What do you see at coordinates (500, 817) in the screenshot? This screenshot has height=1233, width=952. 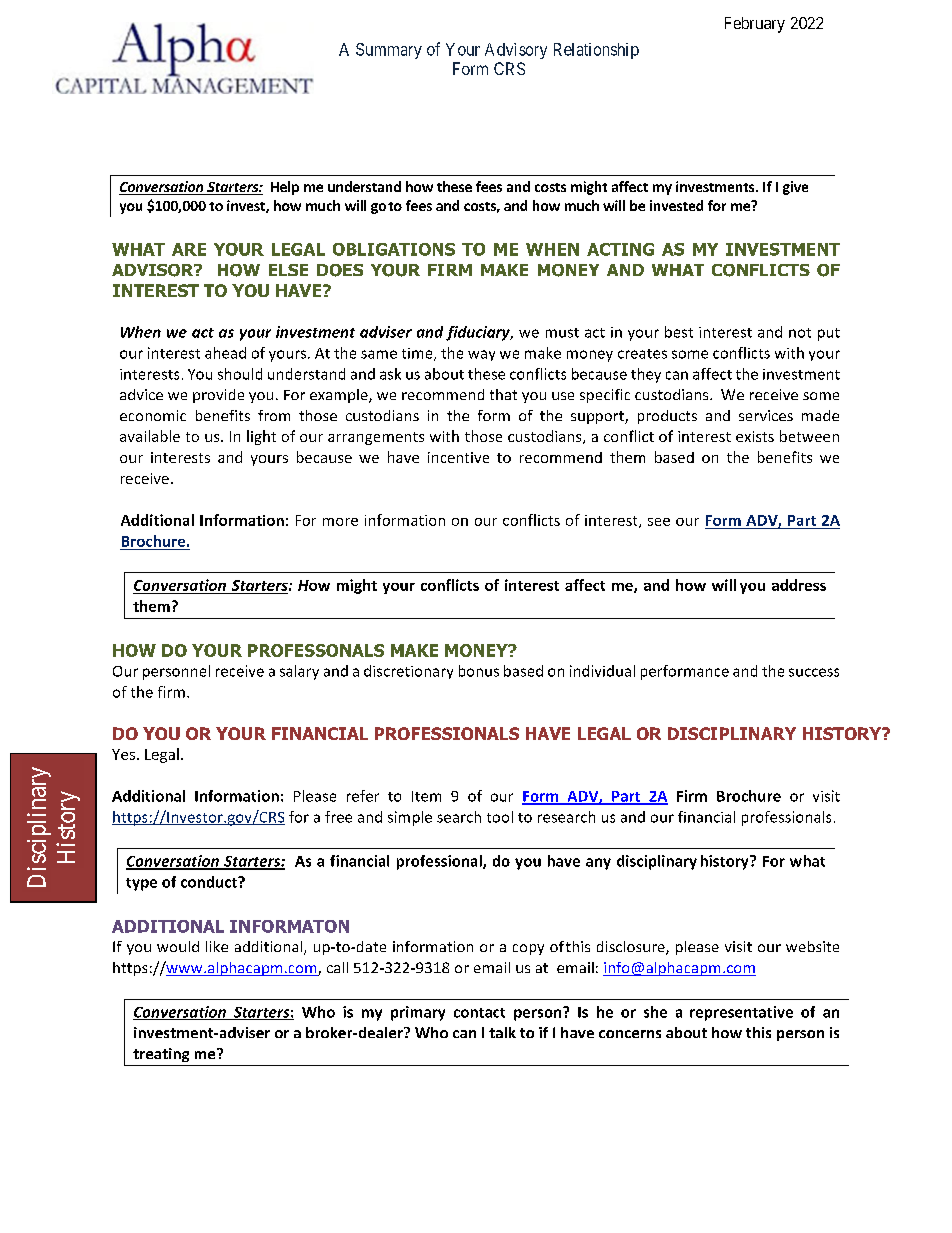 I see `tool` at bounding box center [500, 817].
